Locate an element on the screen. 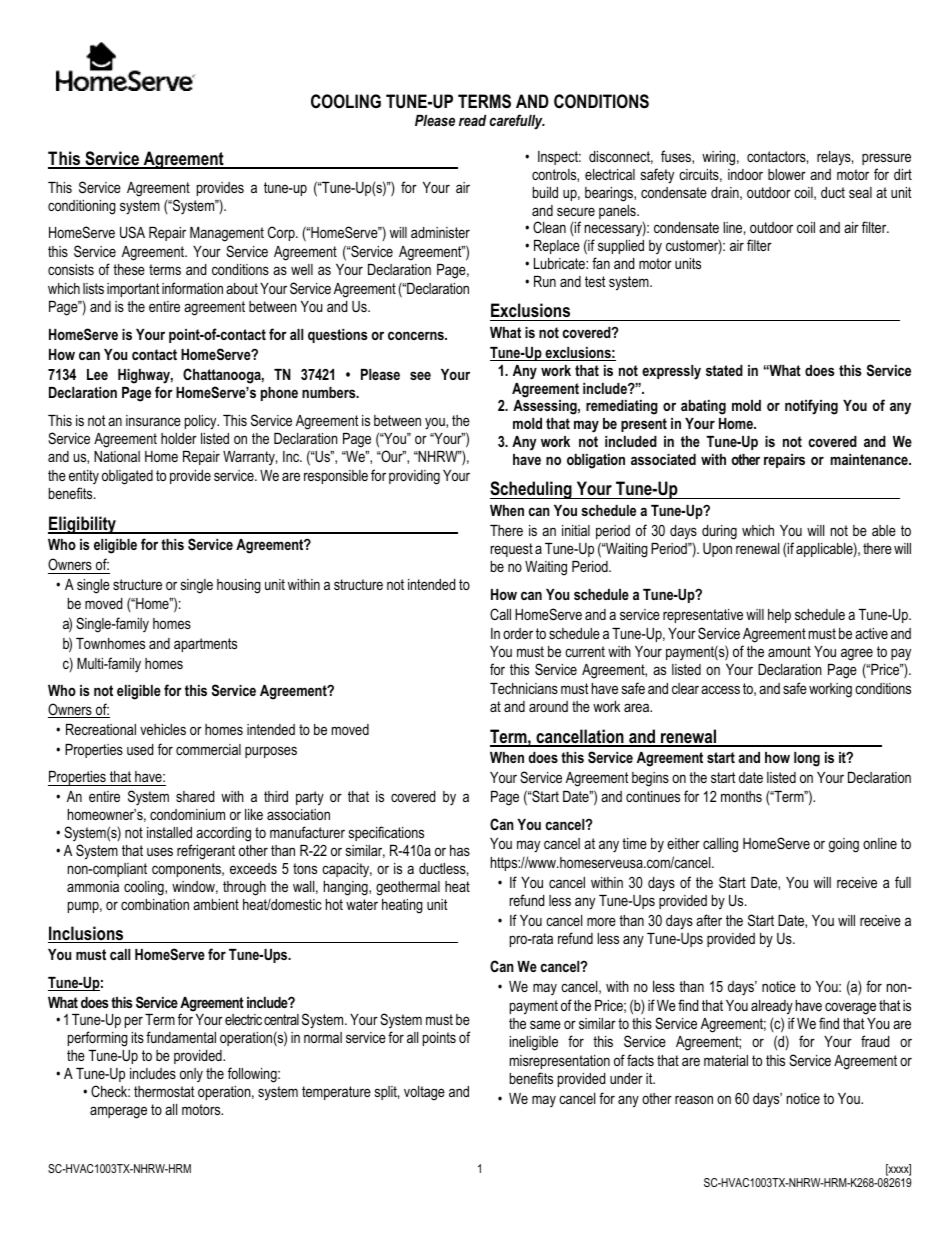 The width and height of the screenshot is (952, 1233). order is located at coordinates (518, 633).
